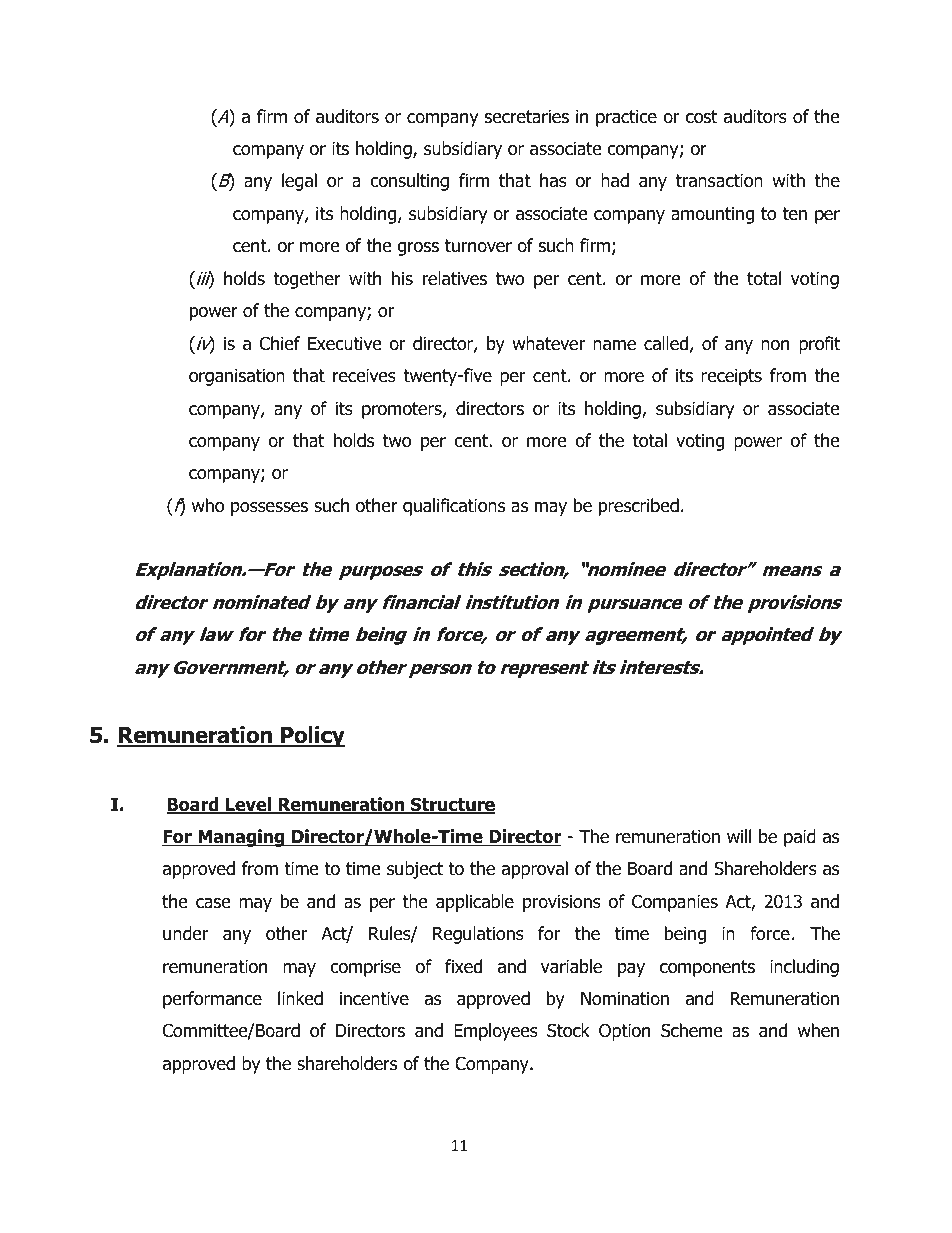  I want to click on transaction, so click(719, 181).
